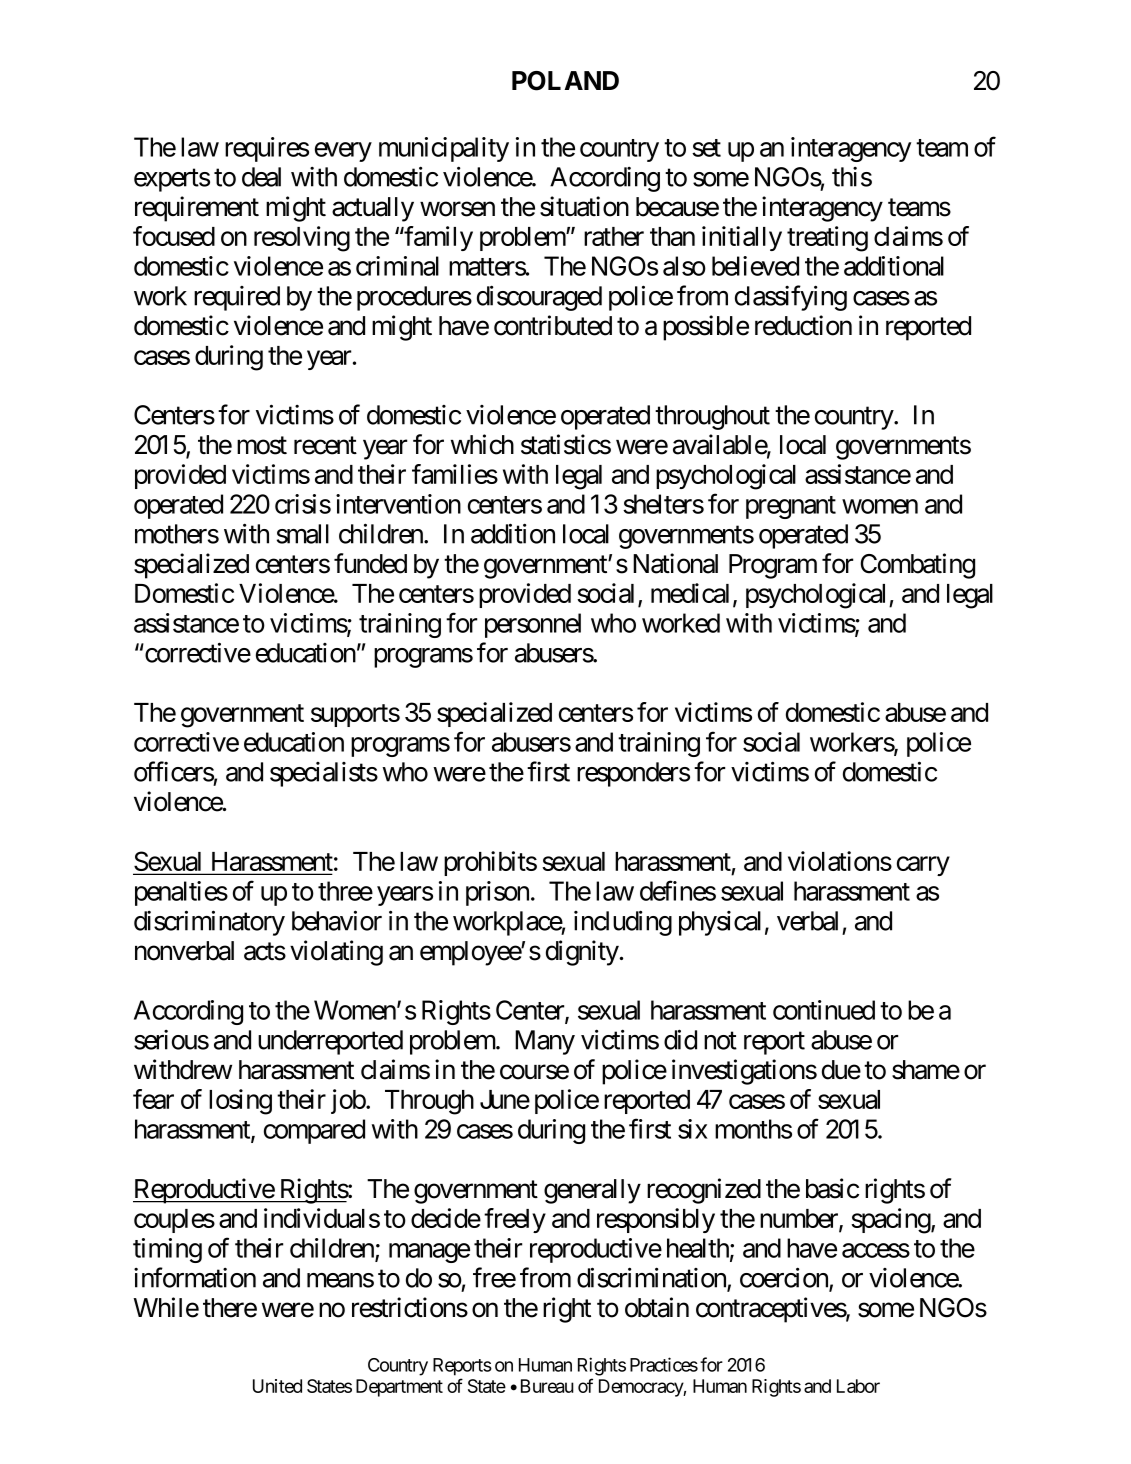 This screenshot has height=1464, width=1131. Describe the element at coordinates (791, 507) in the screenshot. I see `pregnant` at that location.
